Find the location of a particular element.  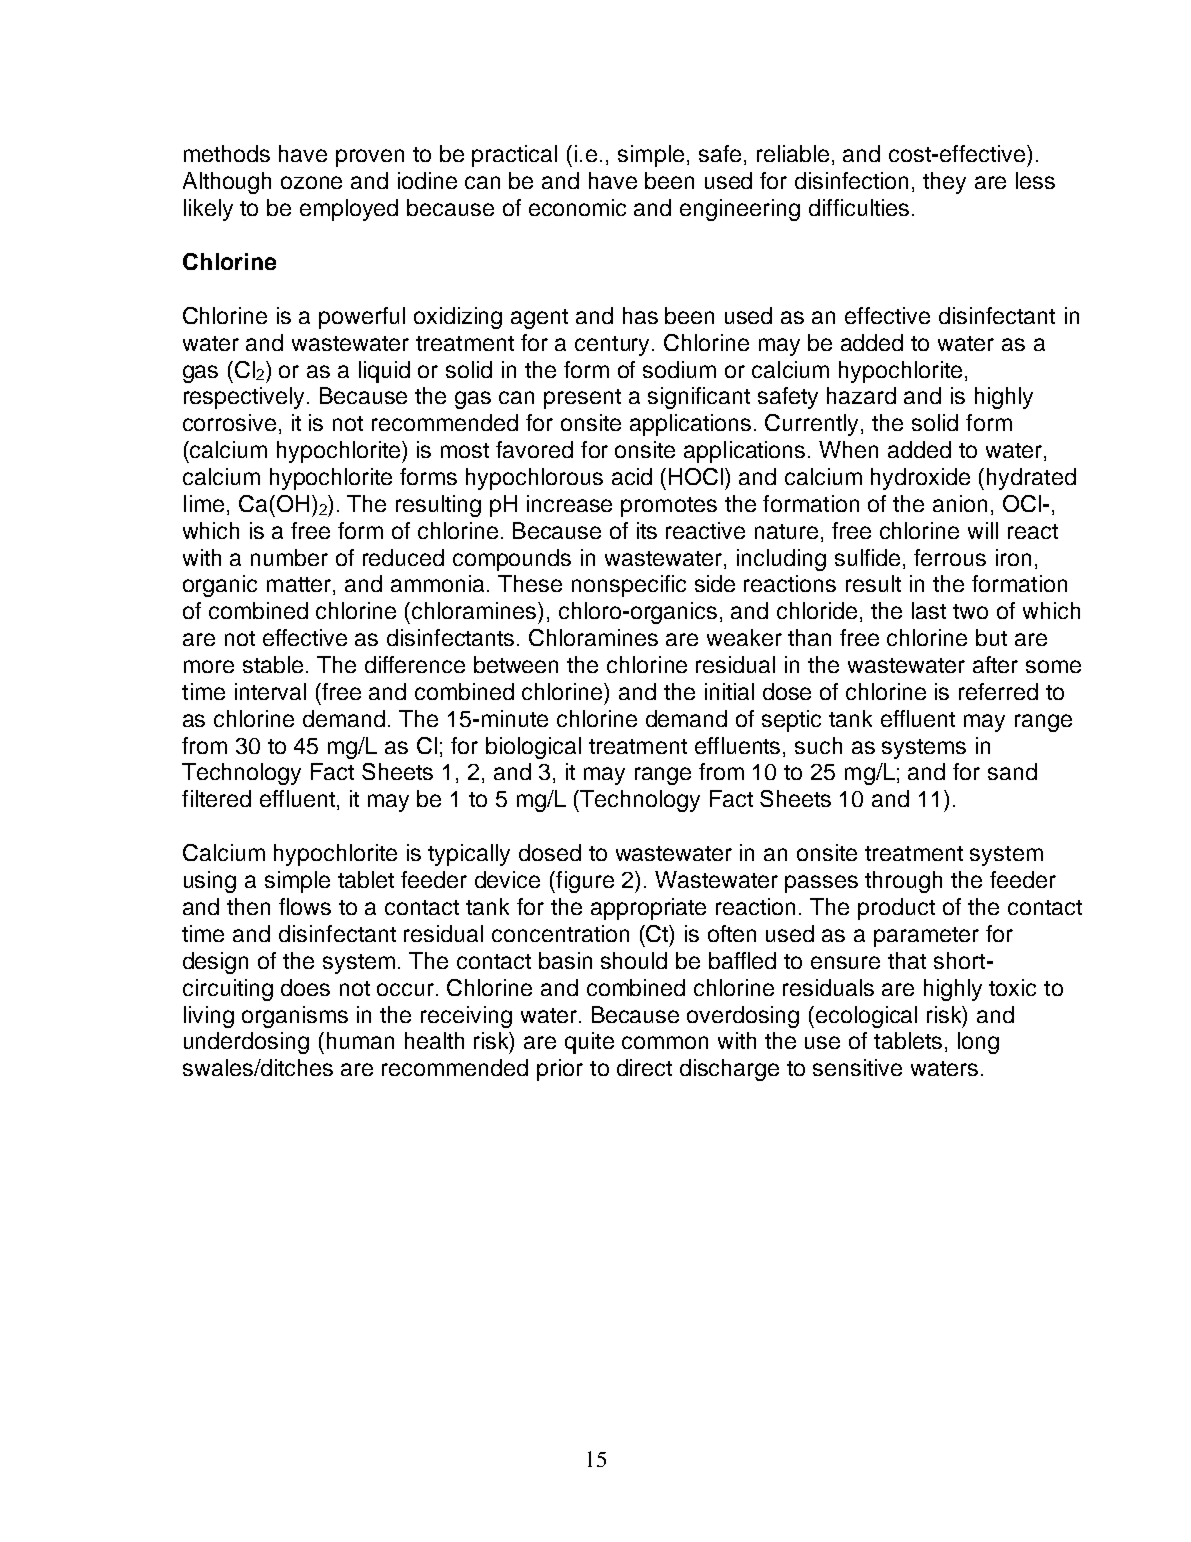

they is located at coordinates (944, 183).
